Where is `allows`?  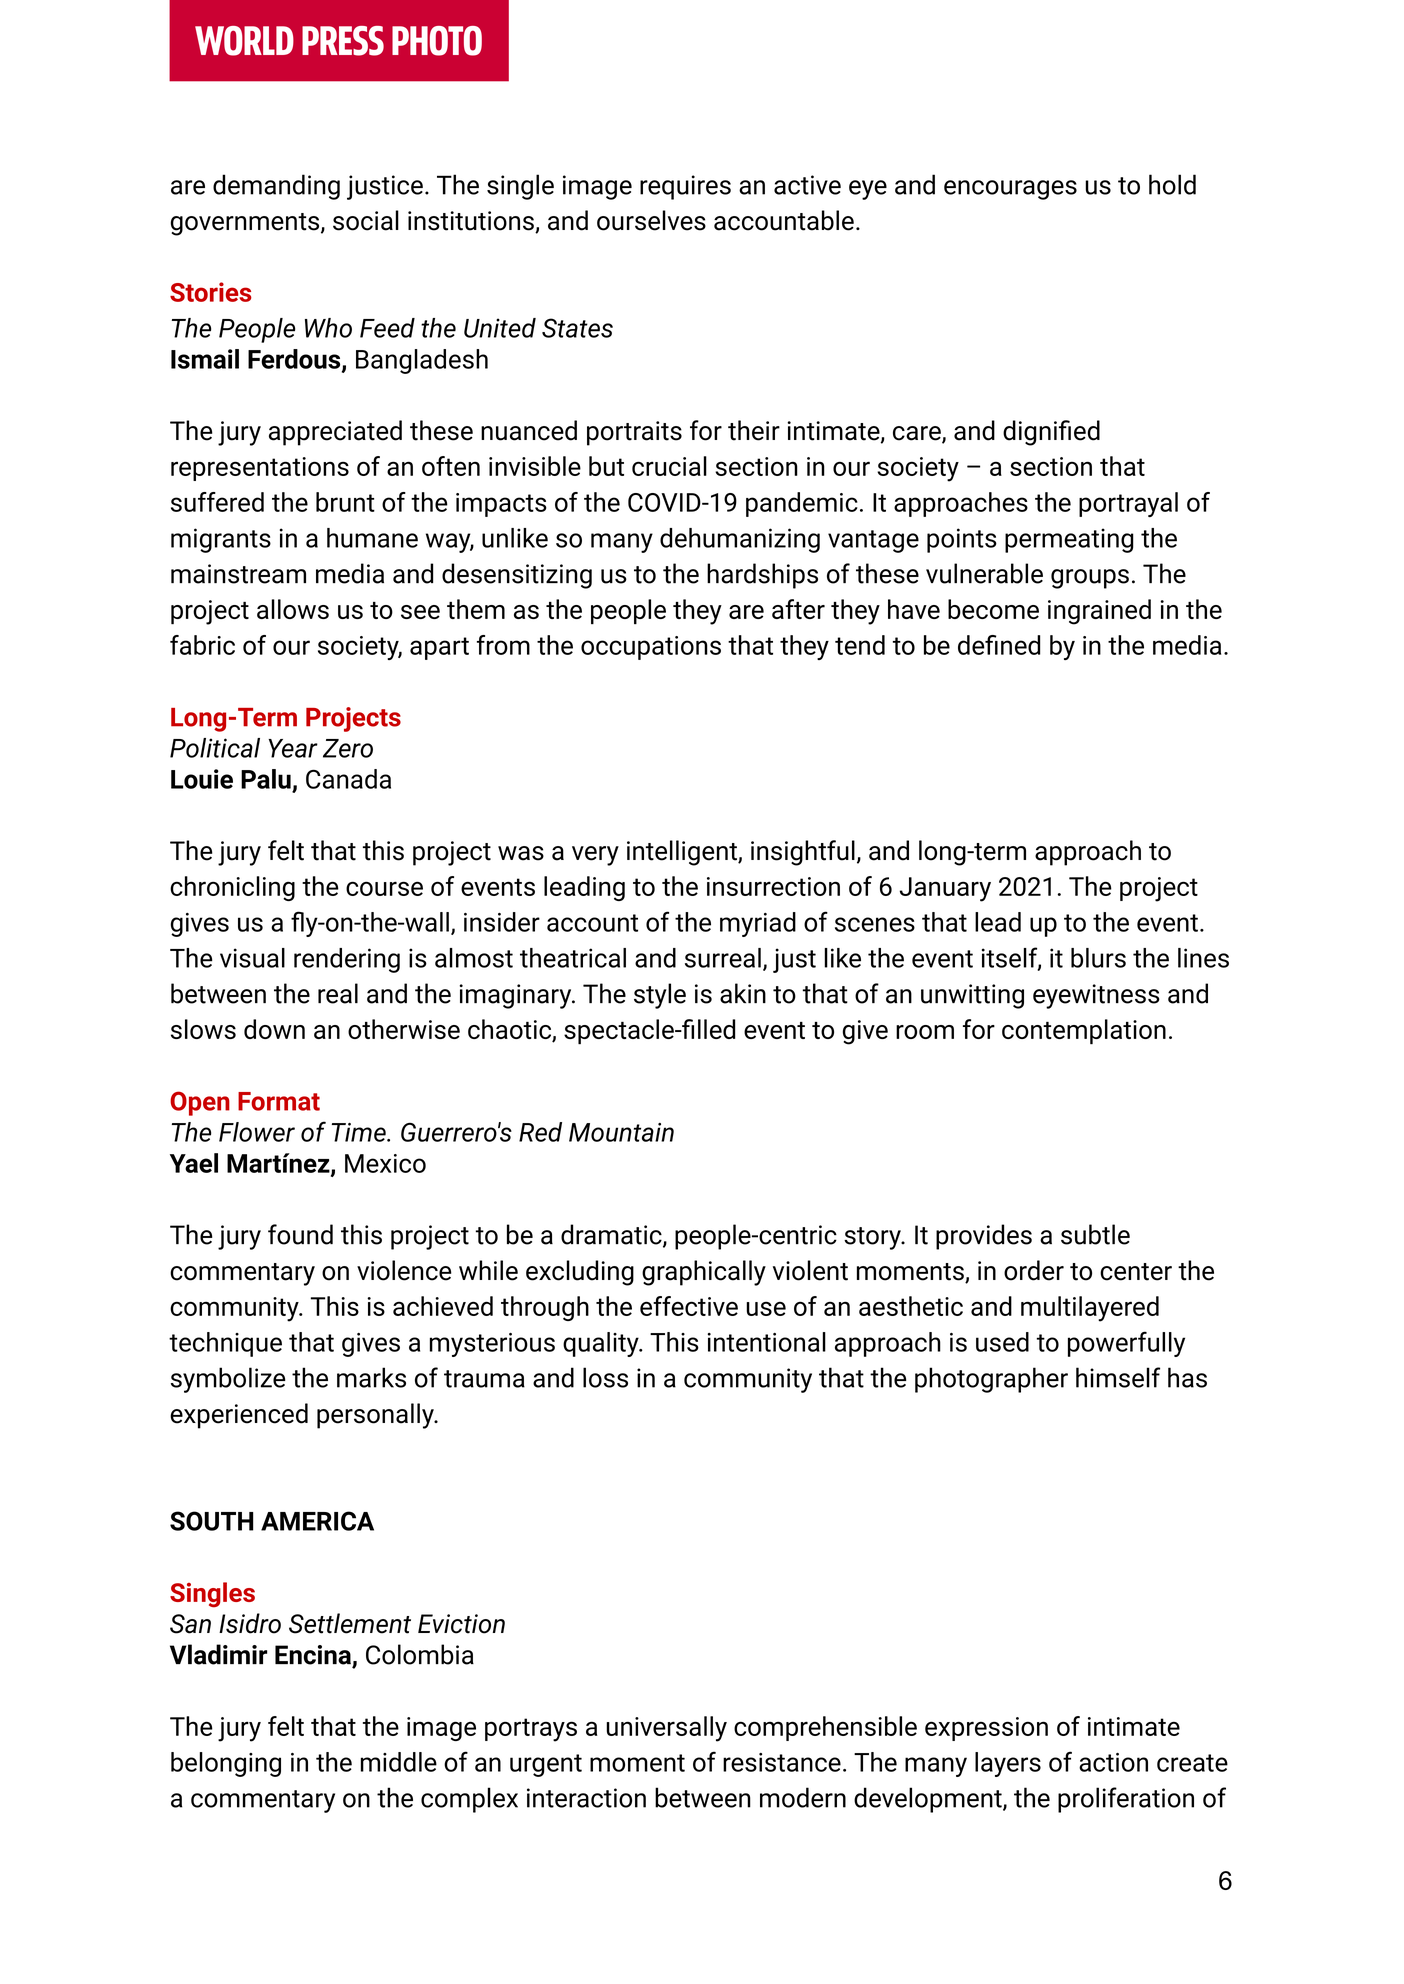
allows is located at coordinates (293, 609).
